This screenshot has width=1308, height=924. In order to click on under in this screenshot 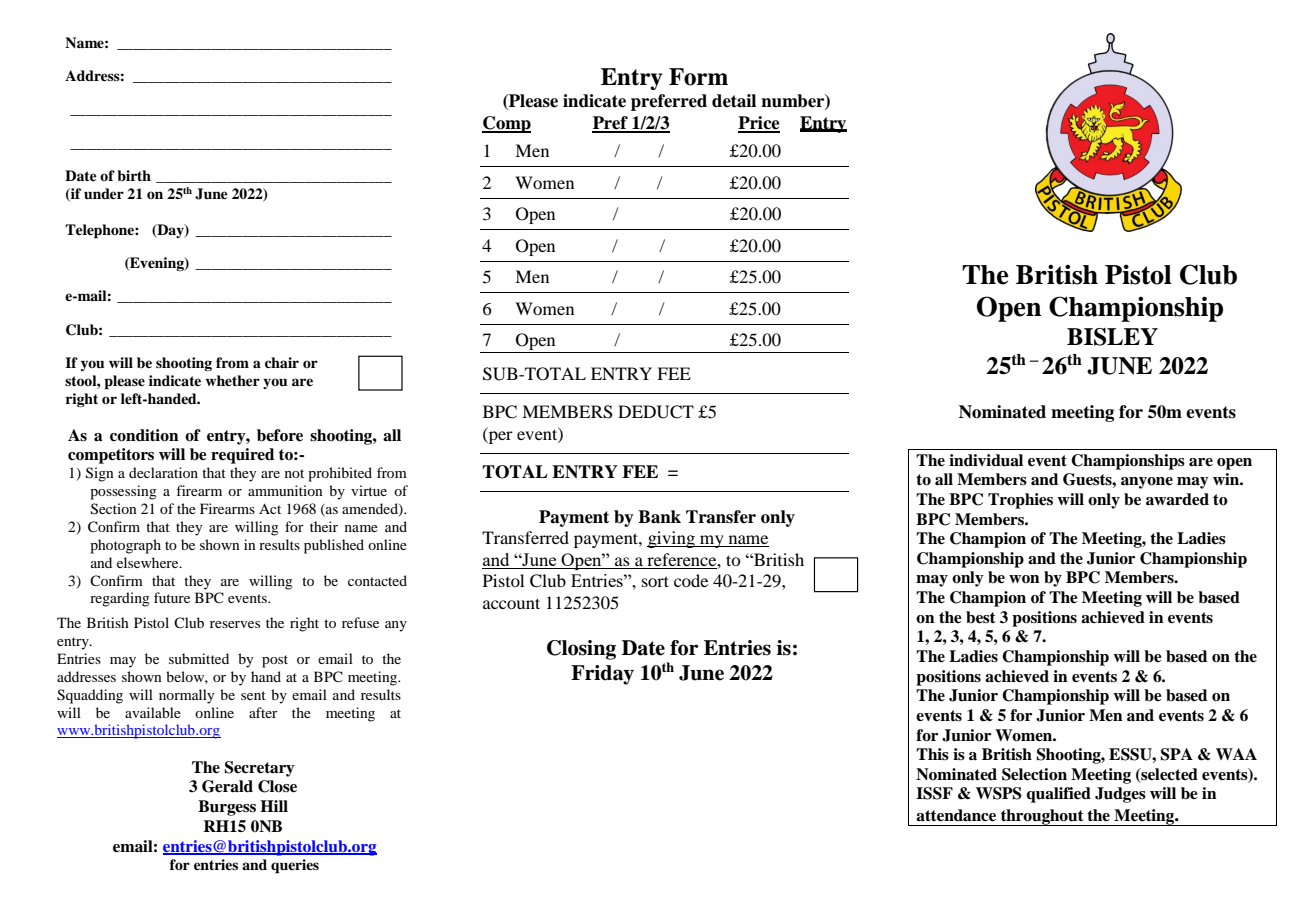, I will do `click(104, 193)`.
